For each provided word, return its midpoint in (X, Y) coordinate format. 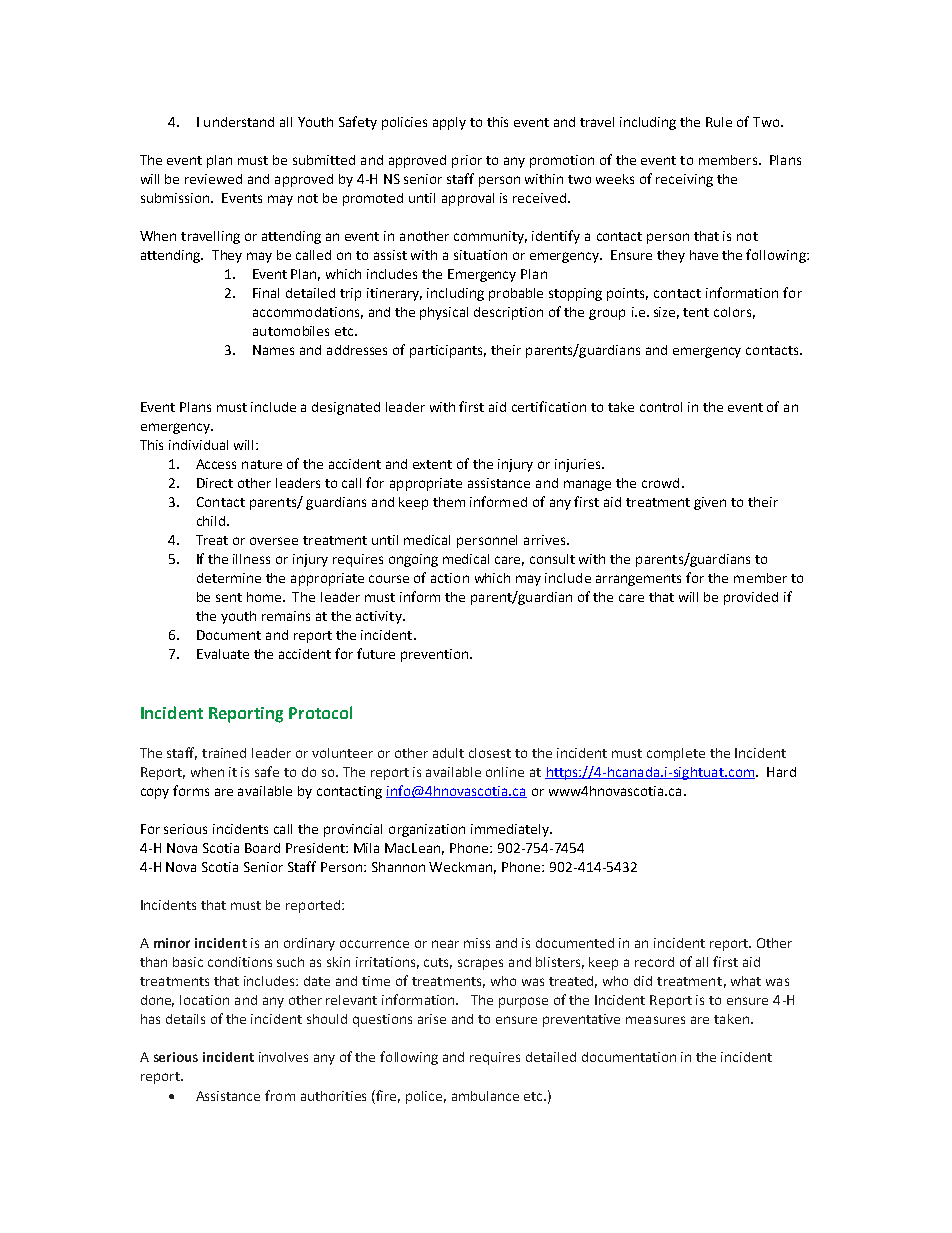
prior (467, 161)
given (710, 503)
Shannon (398, 867)
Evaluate (223, 654)
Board (262, 848)
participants (448, 351)
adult (448, 753)
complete (676, 754)
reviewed (213, 179)
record (654, 962)
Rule (719, 122)
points (627, 294)
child (211, 521)
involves (283, 1057)
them (449, 502)
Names (273, 350)
